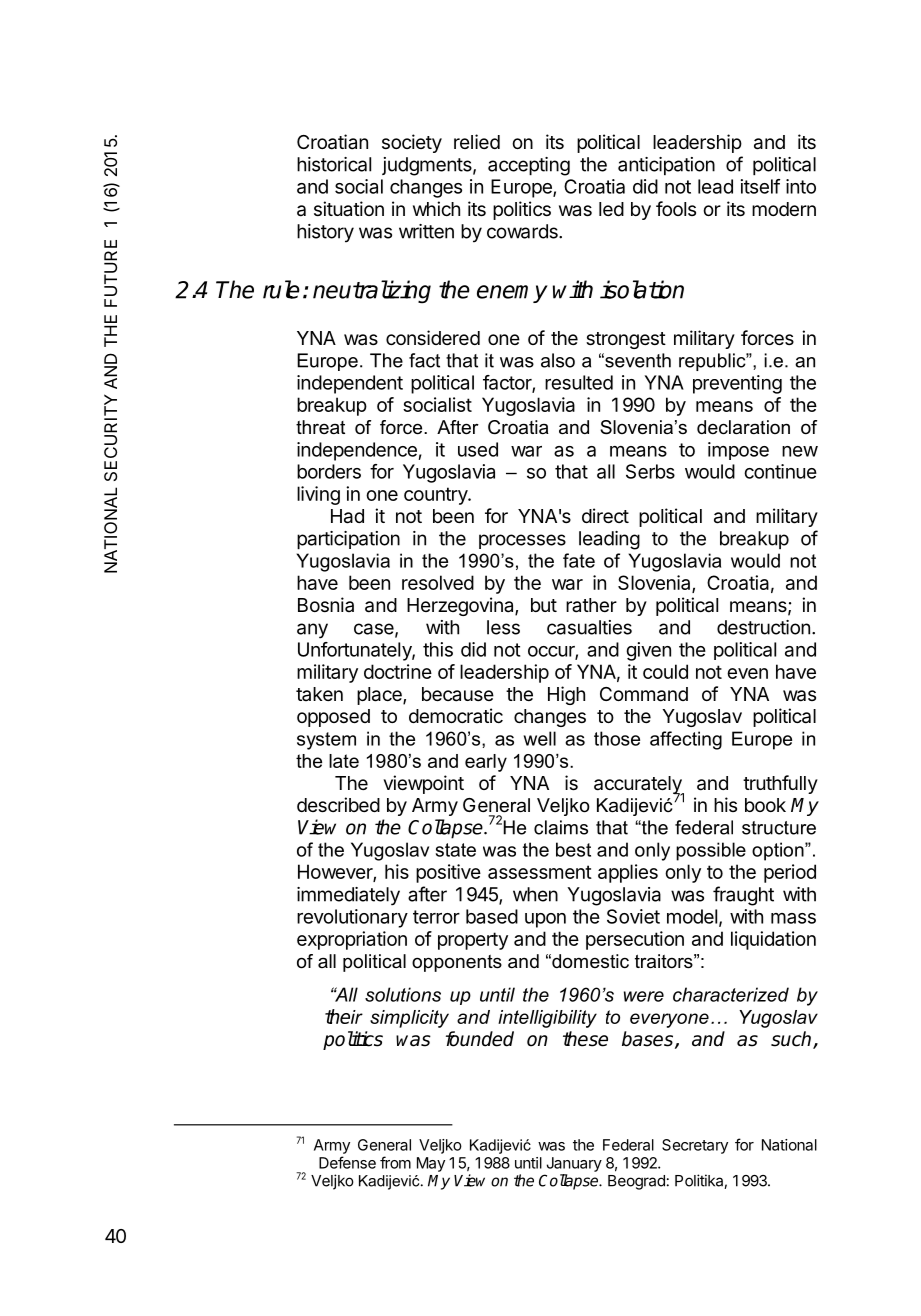 This document has width=921, height=1316. What do you see at coordinates (347, 1162) in the document?
I see `Defense` at bounding box center [347, 1162].
